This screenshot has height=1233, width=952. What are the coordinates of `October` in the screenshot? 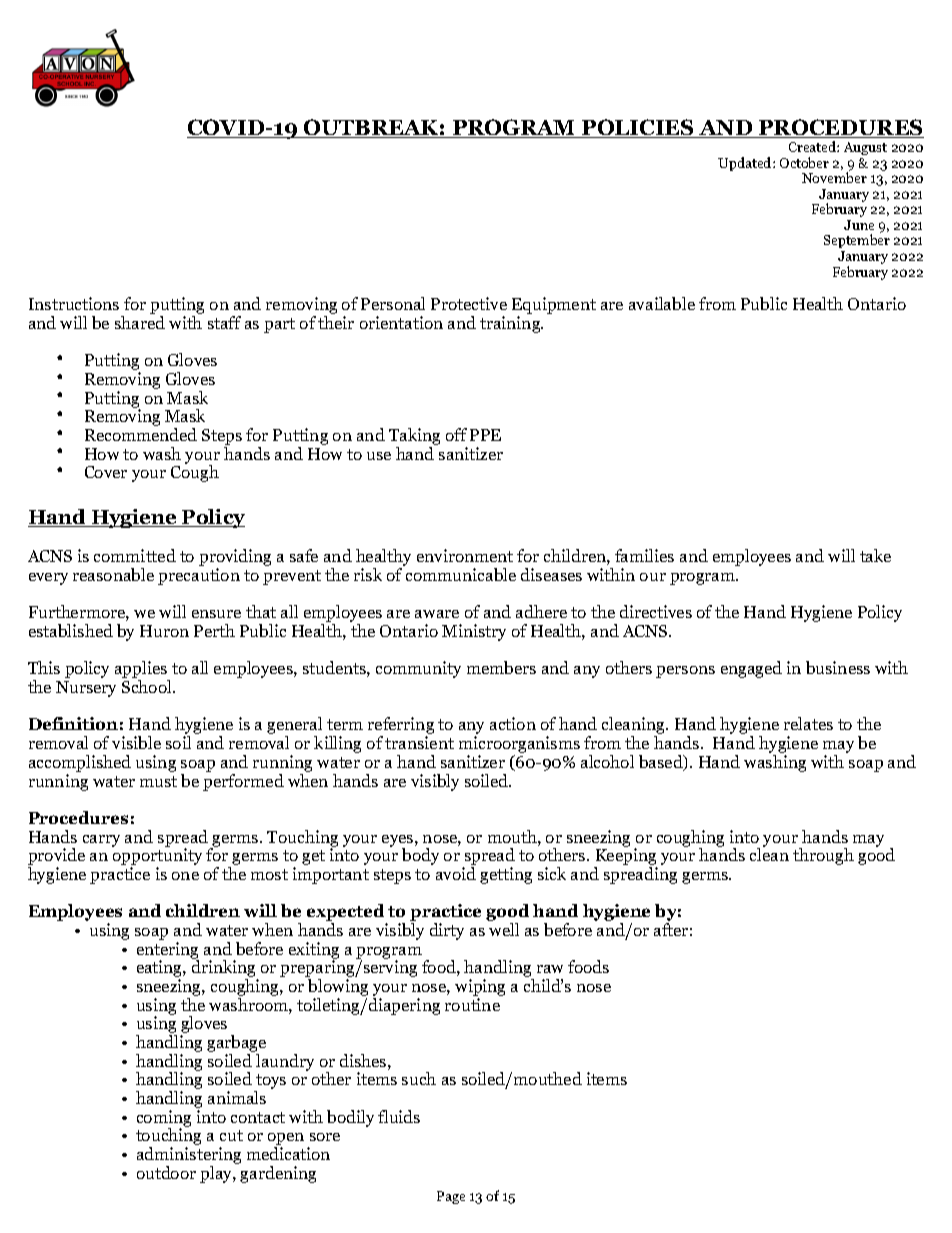 It's located at (804, 162).
